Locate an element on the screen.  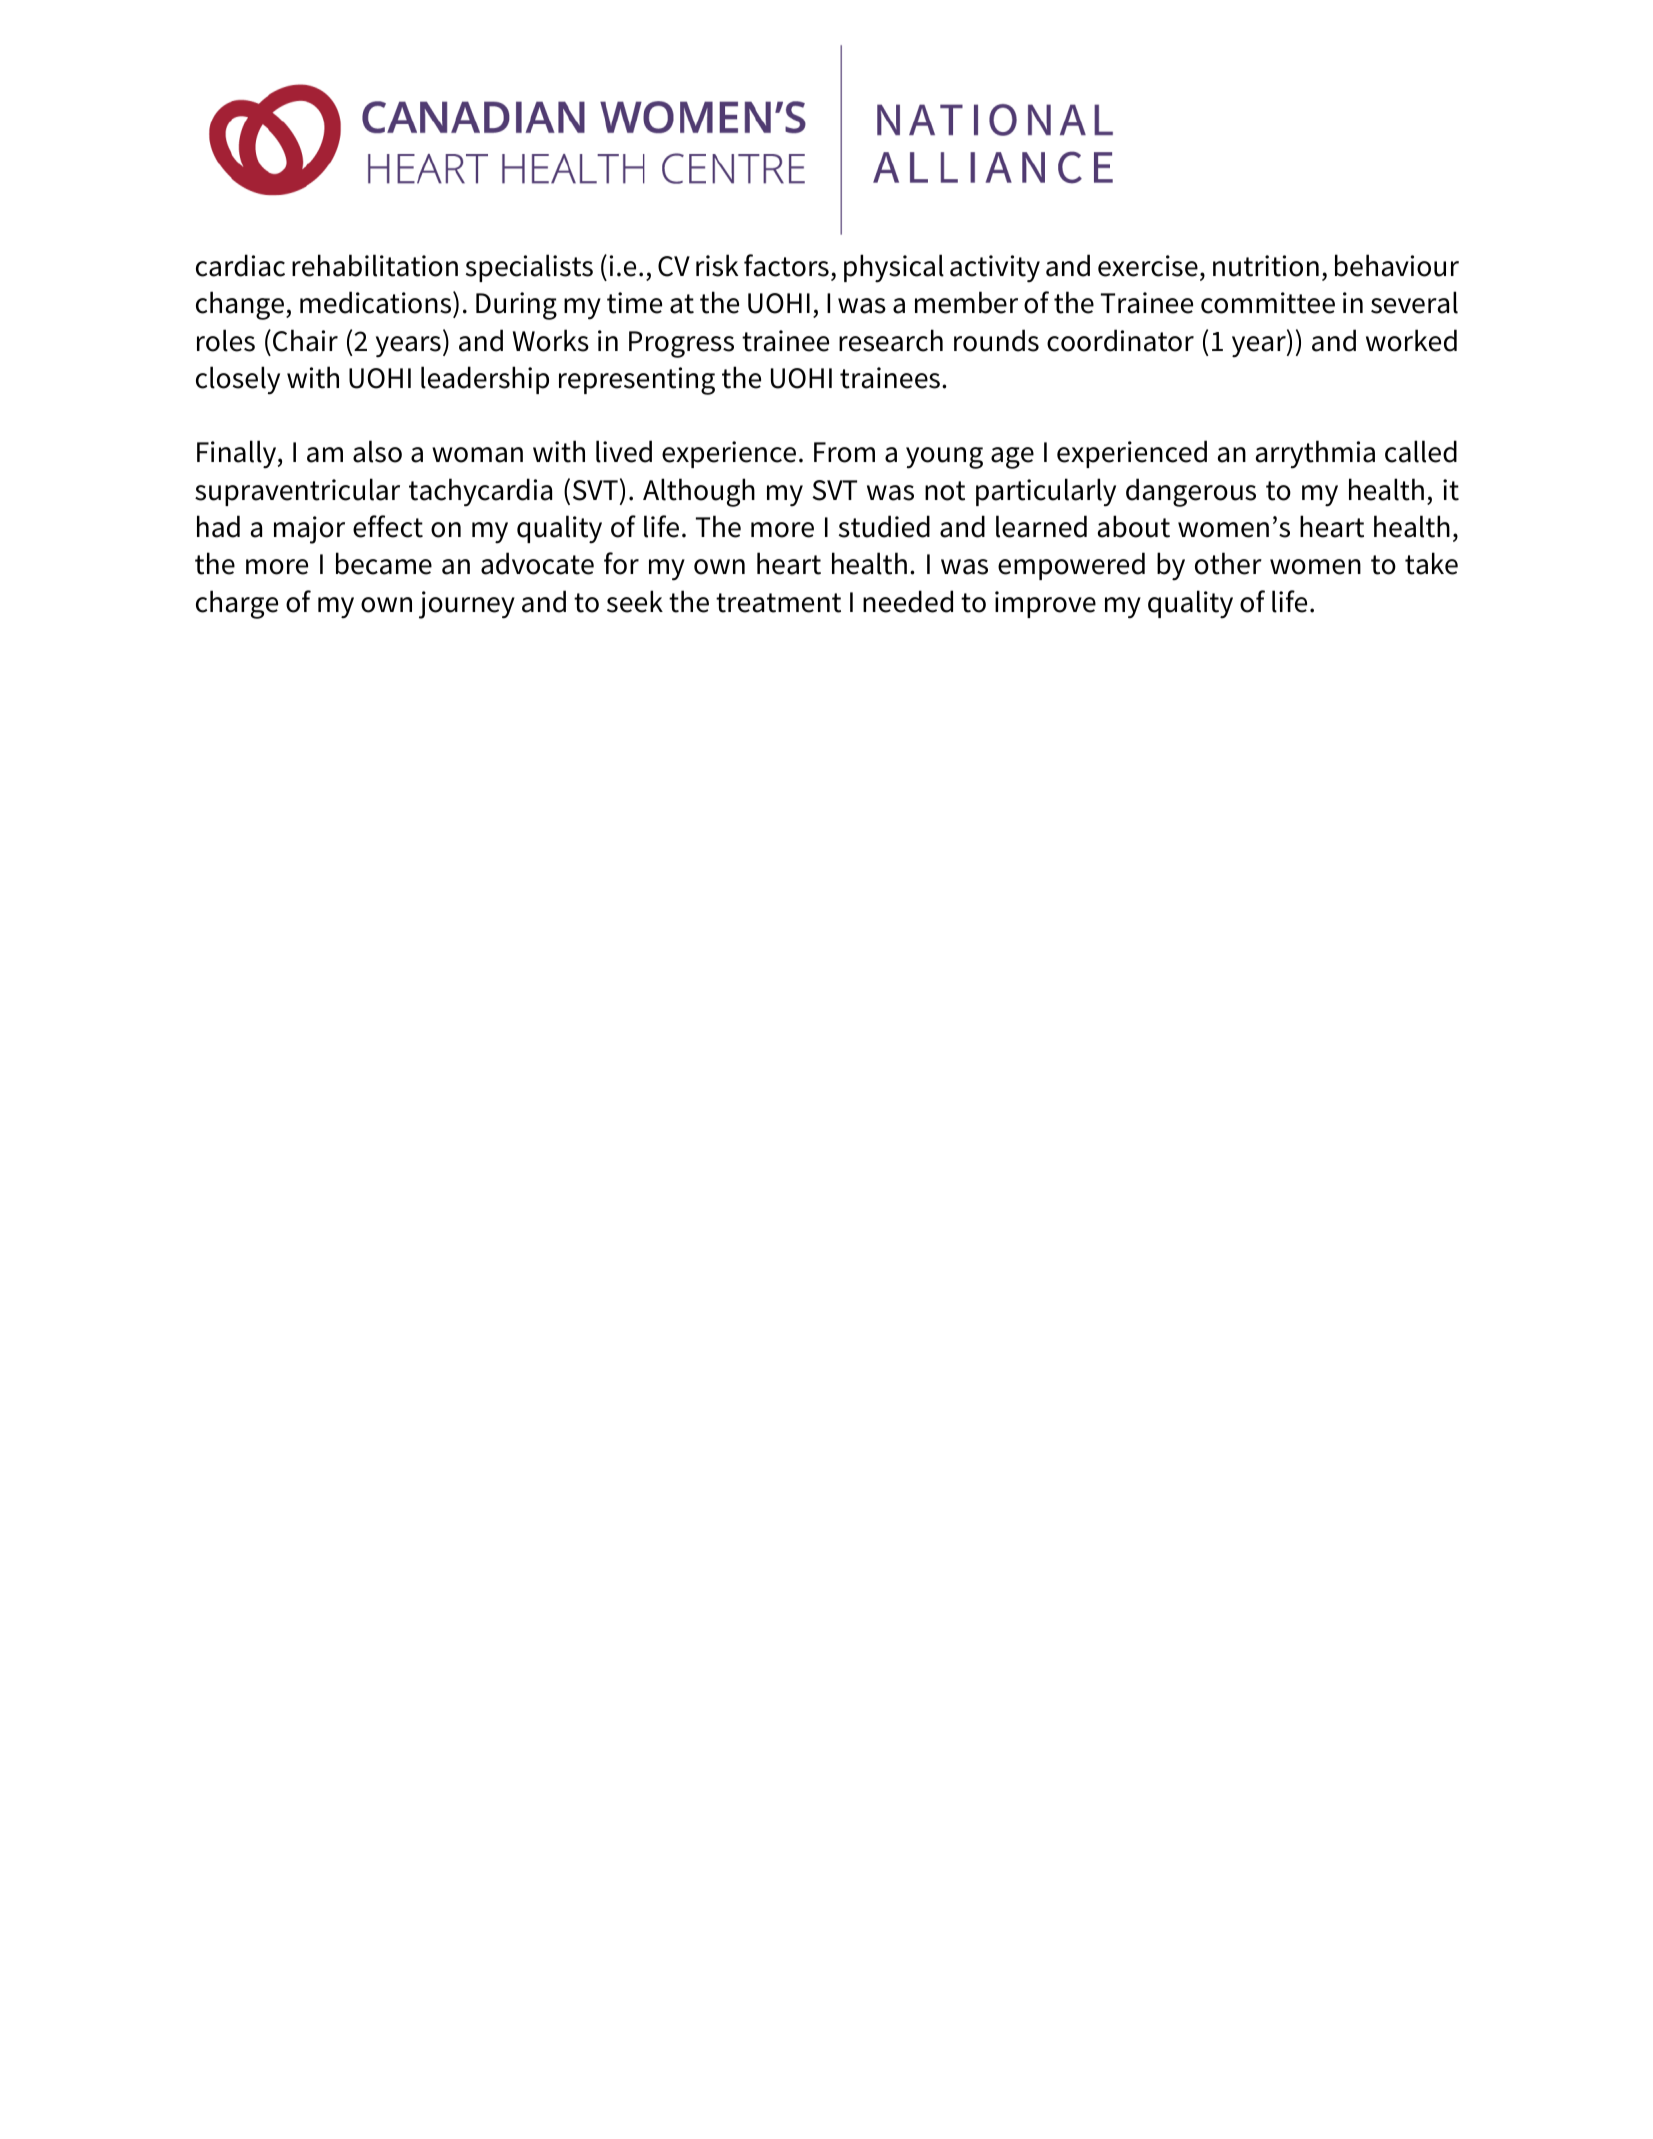
rehabilitation is located at coordinates (375, 265).
